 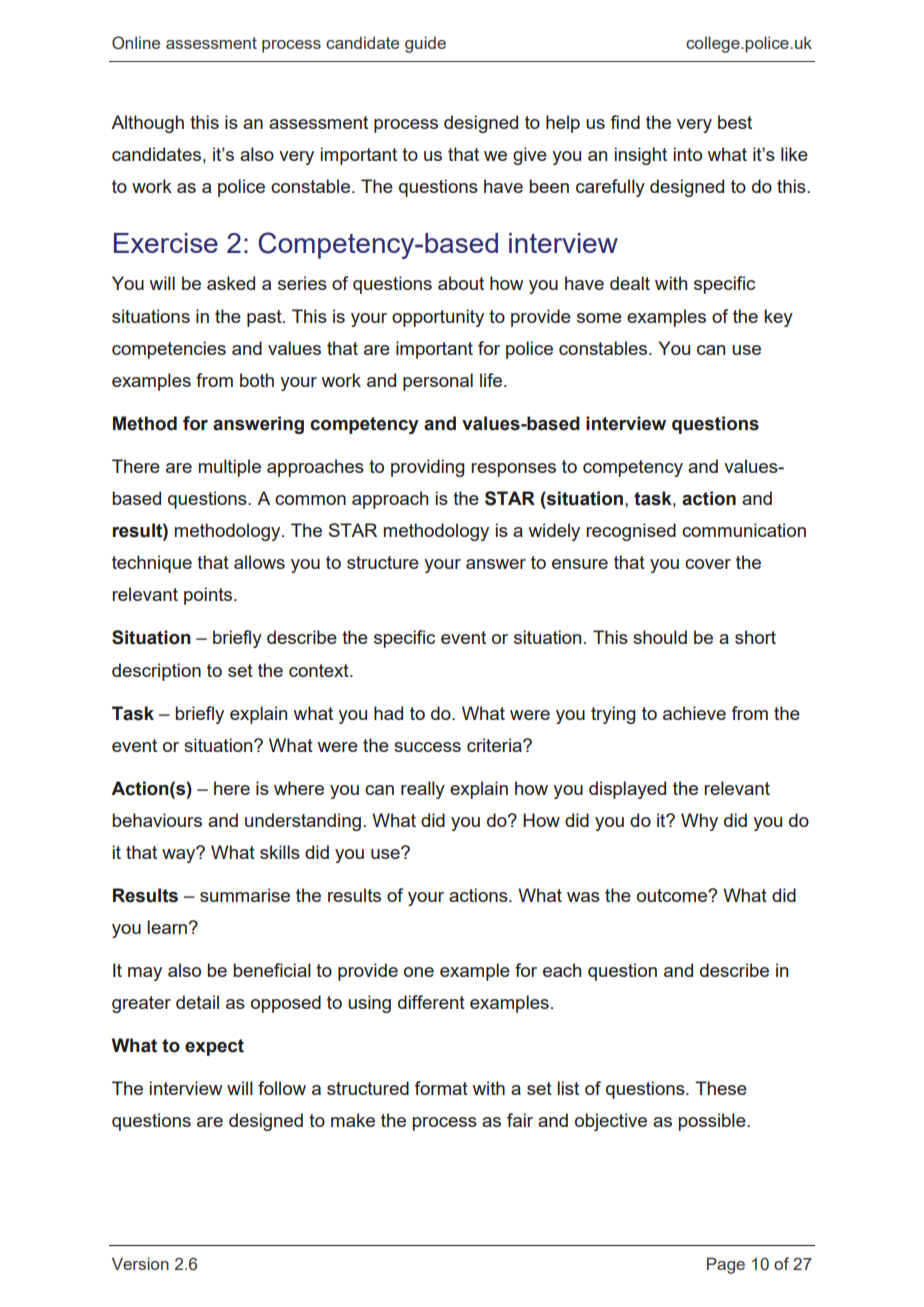 What do you see at coordinates (425, 44) in the screenshot?
I see `guide` at bounding box center [425, 44].
